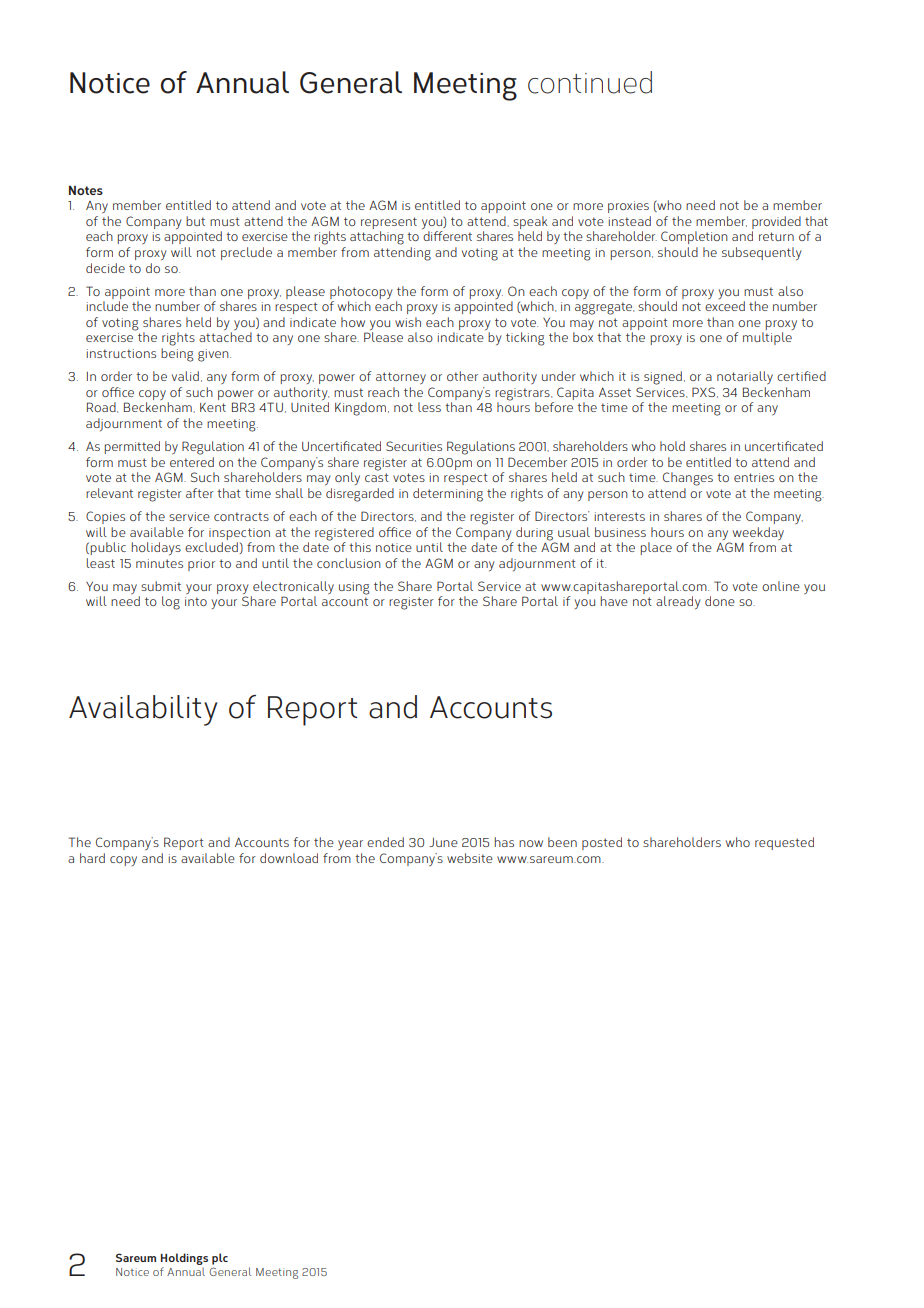 This screenshot has width=924, height=1308. Describe the element at coordinates (725, 306) in the screenshot. I see `exceed` at that location.
